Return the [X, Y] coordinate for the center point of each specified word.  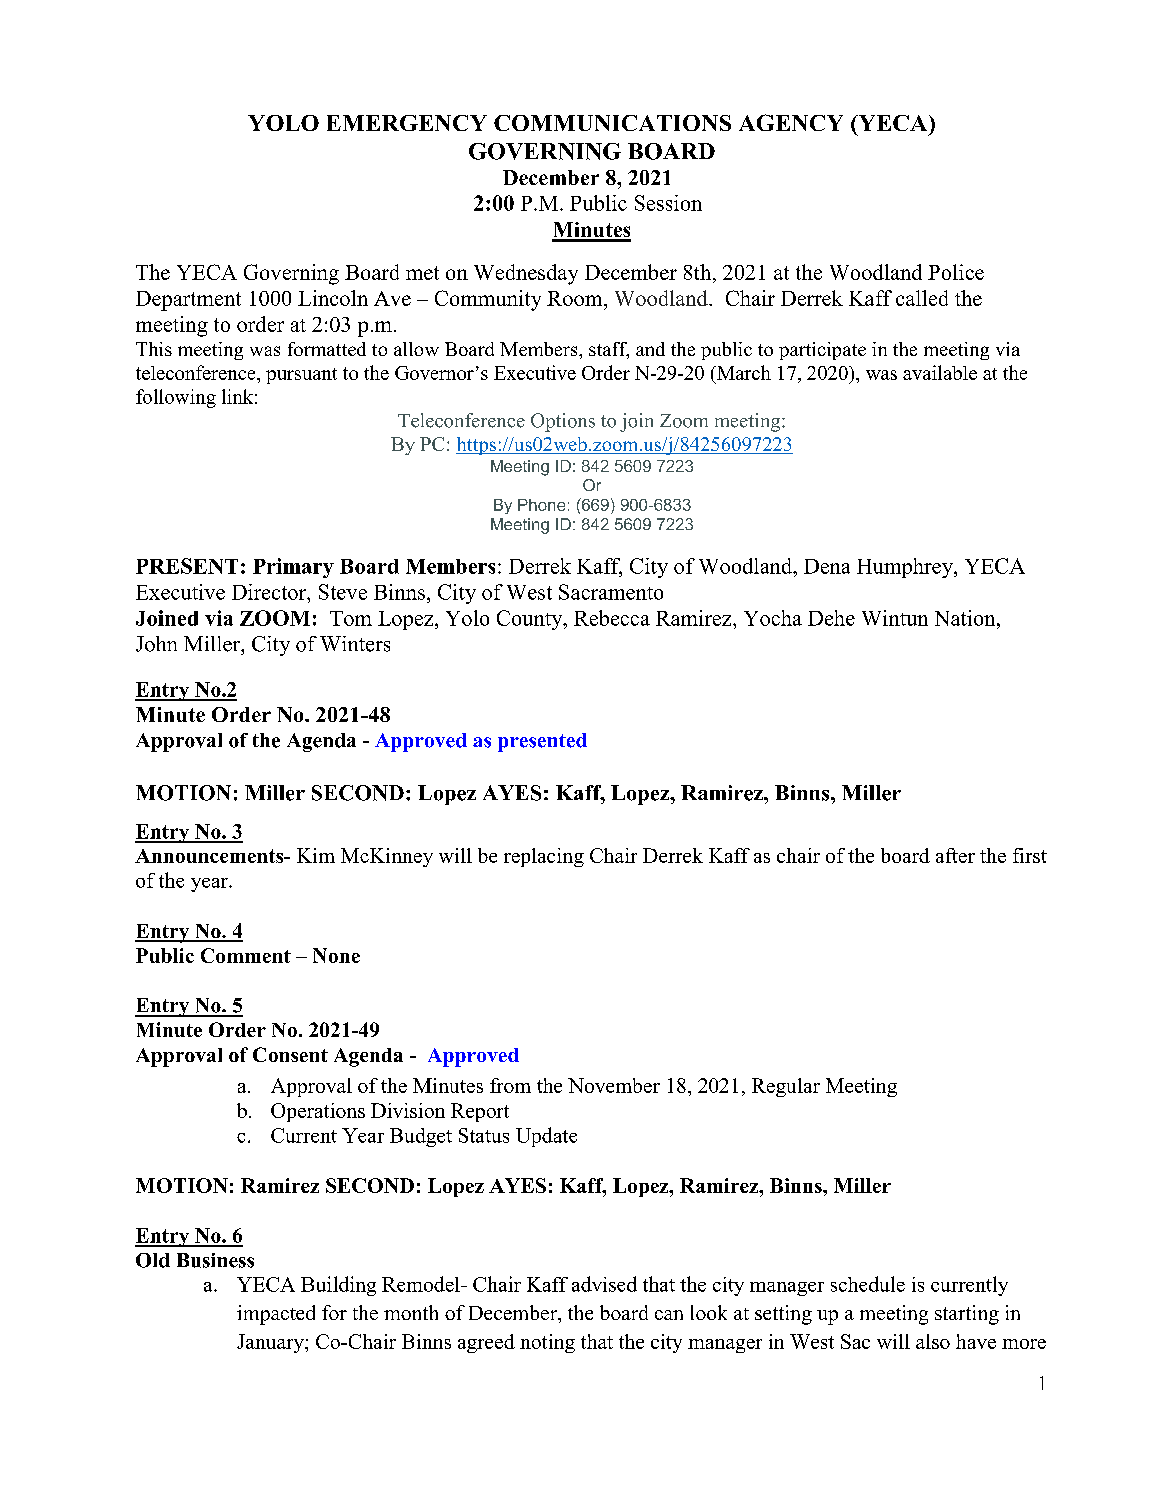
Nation [966, 618]
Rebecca [612, 618]
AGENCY [791, 122]
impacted [276, 1315]
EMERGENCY [407, 123]
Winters [355, 644]
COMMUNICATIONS [612, 123]
